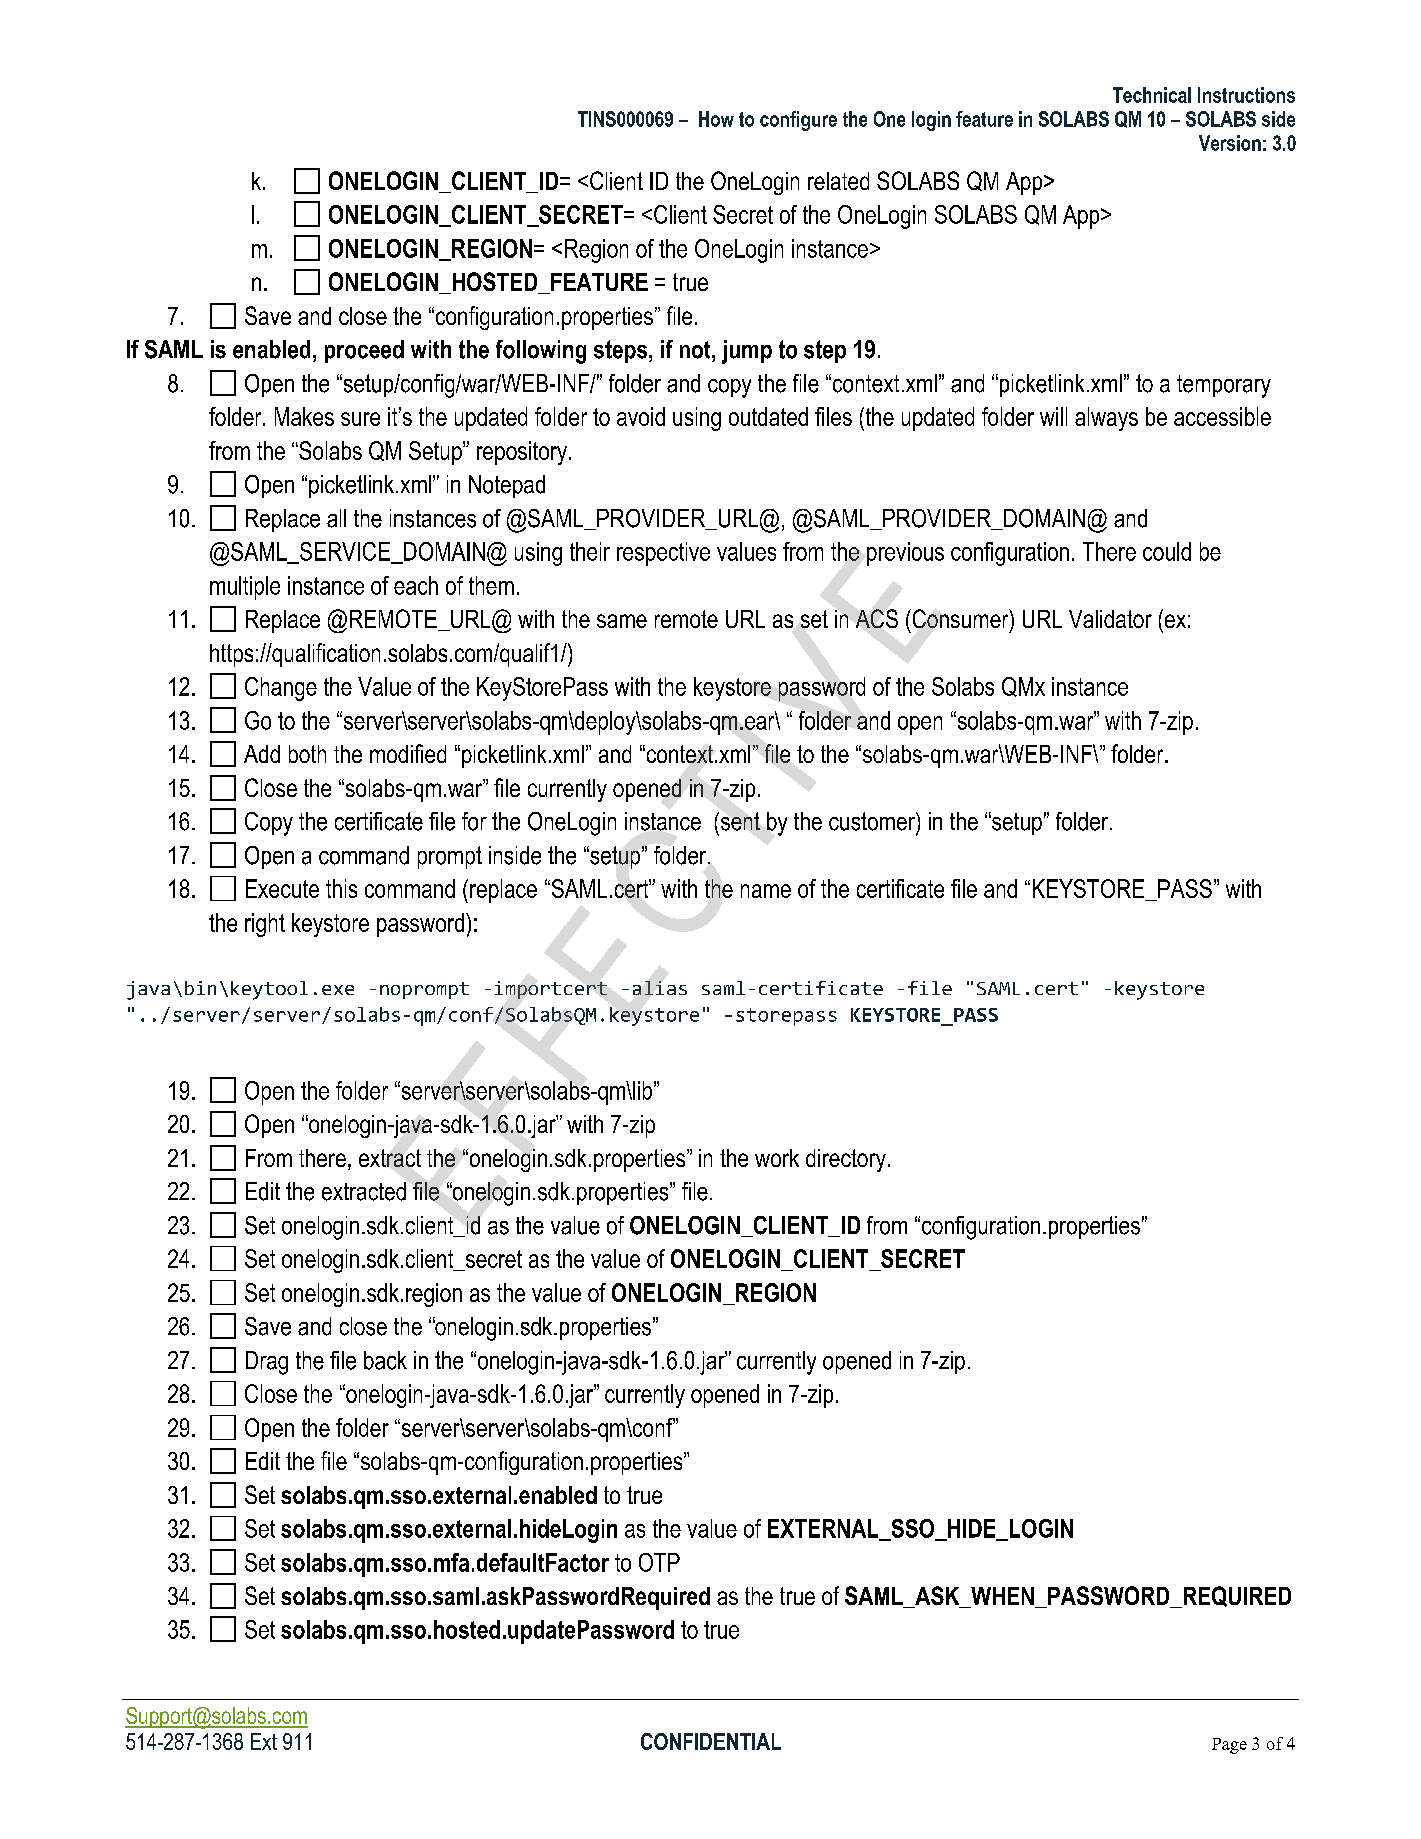 Image resolution: width=1421 pixels, height=1839 pixels. What do you see at coordinates (364, 351) in the document?
I see `proceed` at bounding box center [364, 351].
